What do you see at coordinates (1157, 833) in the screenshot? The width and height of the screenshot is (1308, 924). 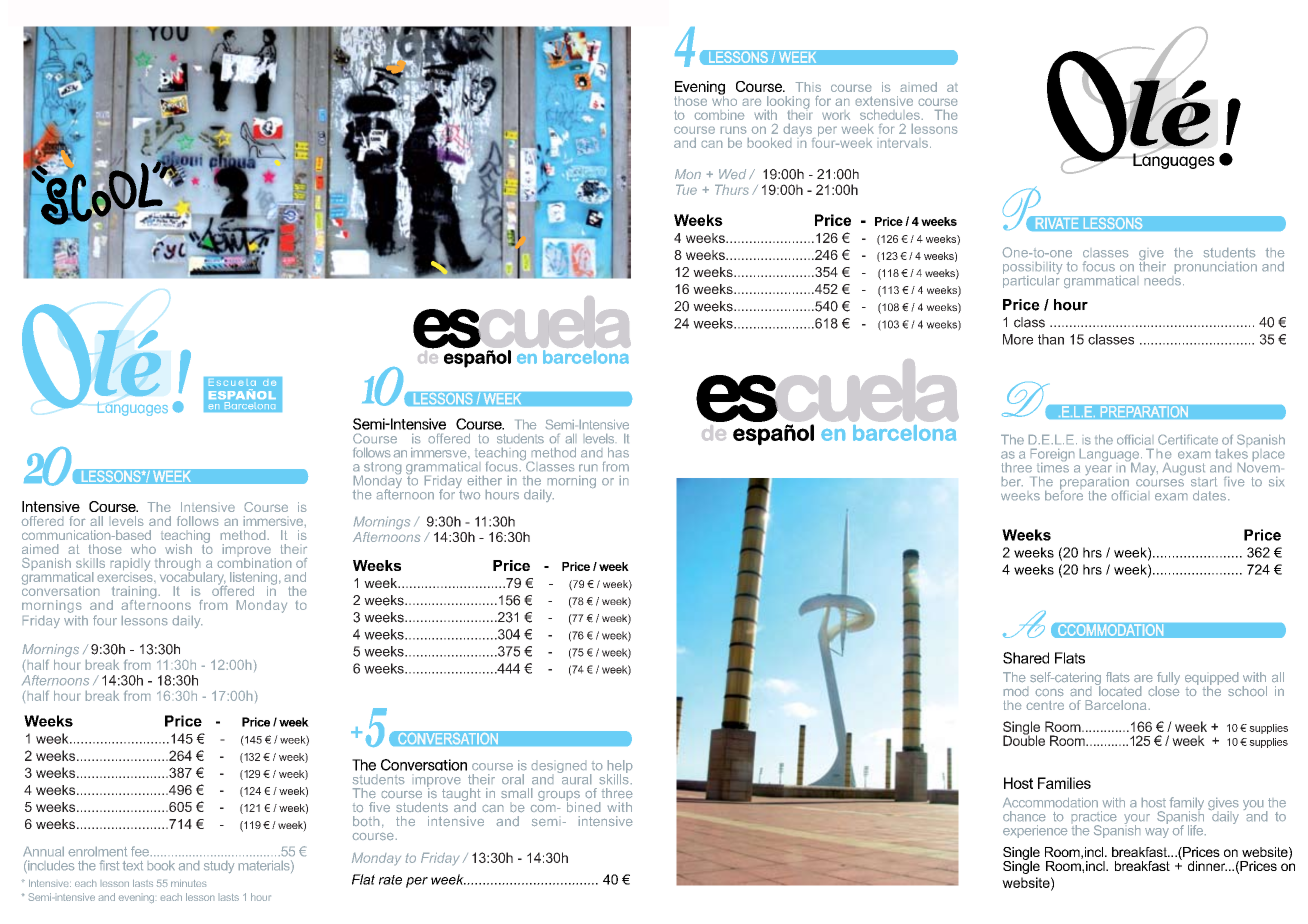 I see `way` at bounding box center [1157, 833].
